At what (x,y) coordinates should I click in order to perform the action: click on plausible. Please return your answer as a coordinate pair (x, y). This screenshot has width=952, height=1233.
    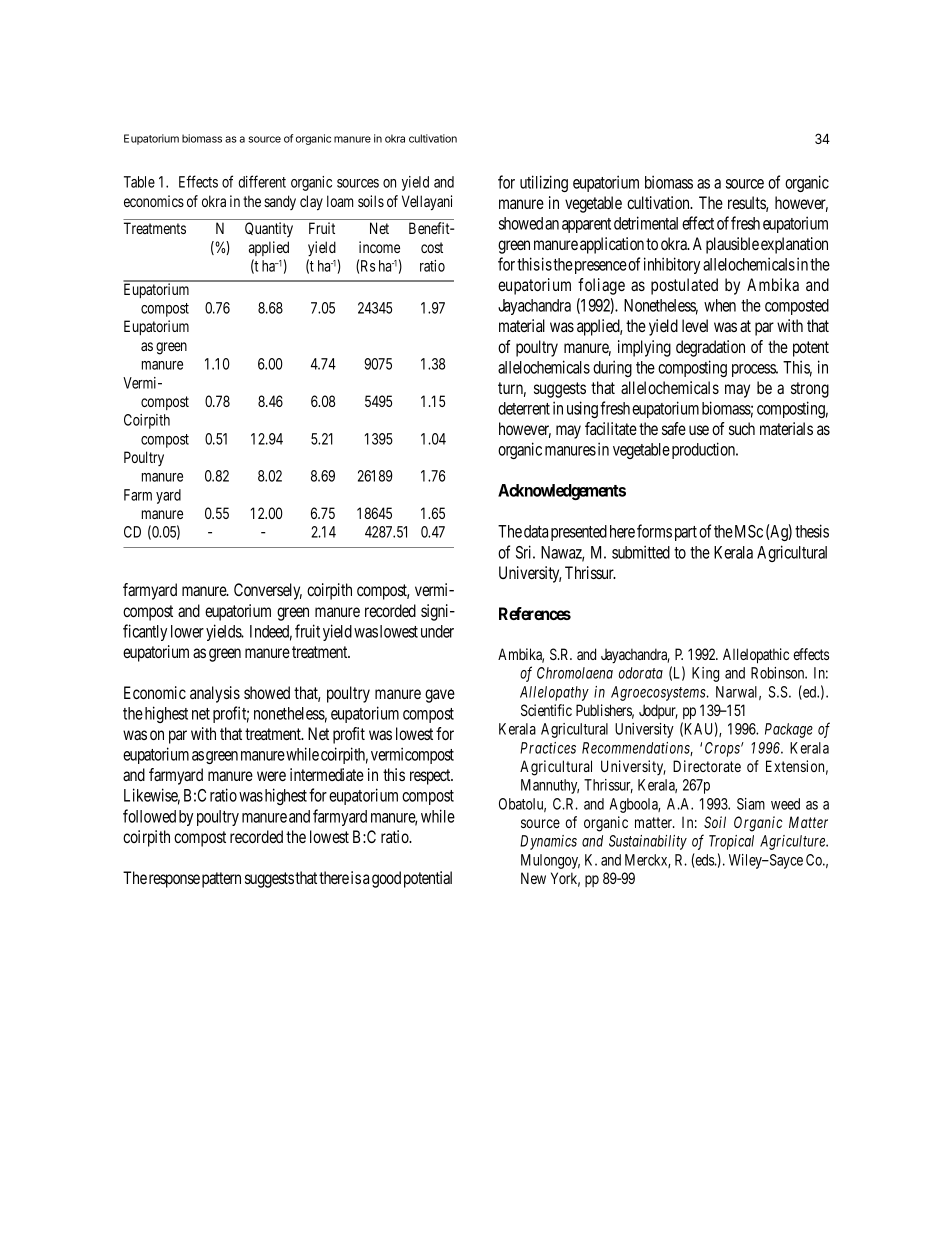
    Looking at the image, I should click on (732, 245).
